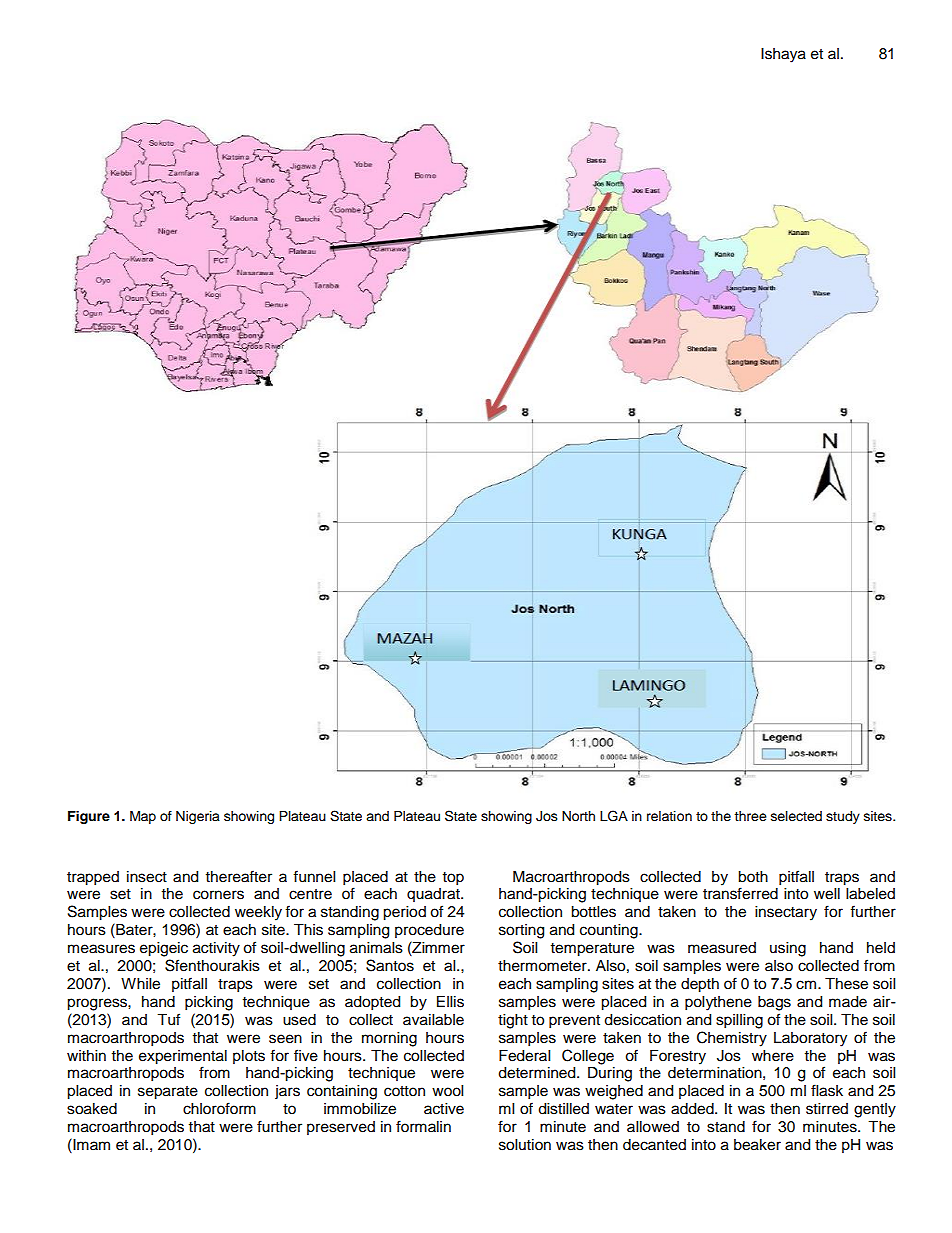  What do you see at coordinates (183, 1057) in the page?
I see `experimental` at bounding box center [183, 1057].
